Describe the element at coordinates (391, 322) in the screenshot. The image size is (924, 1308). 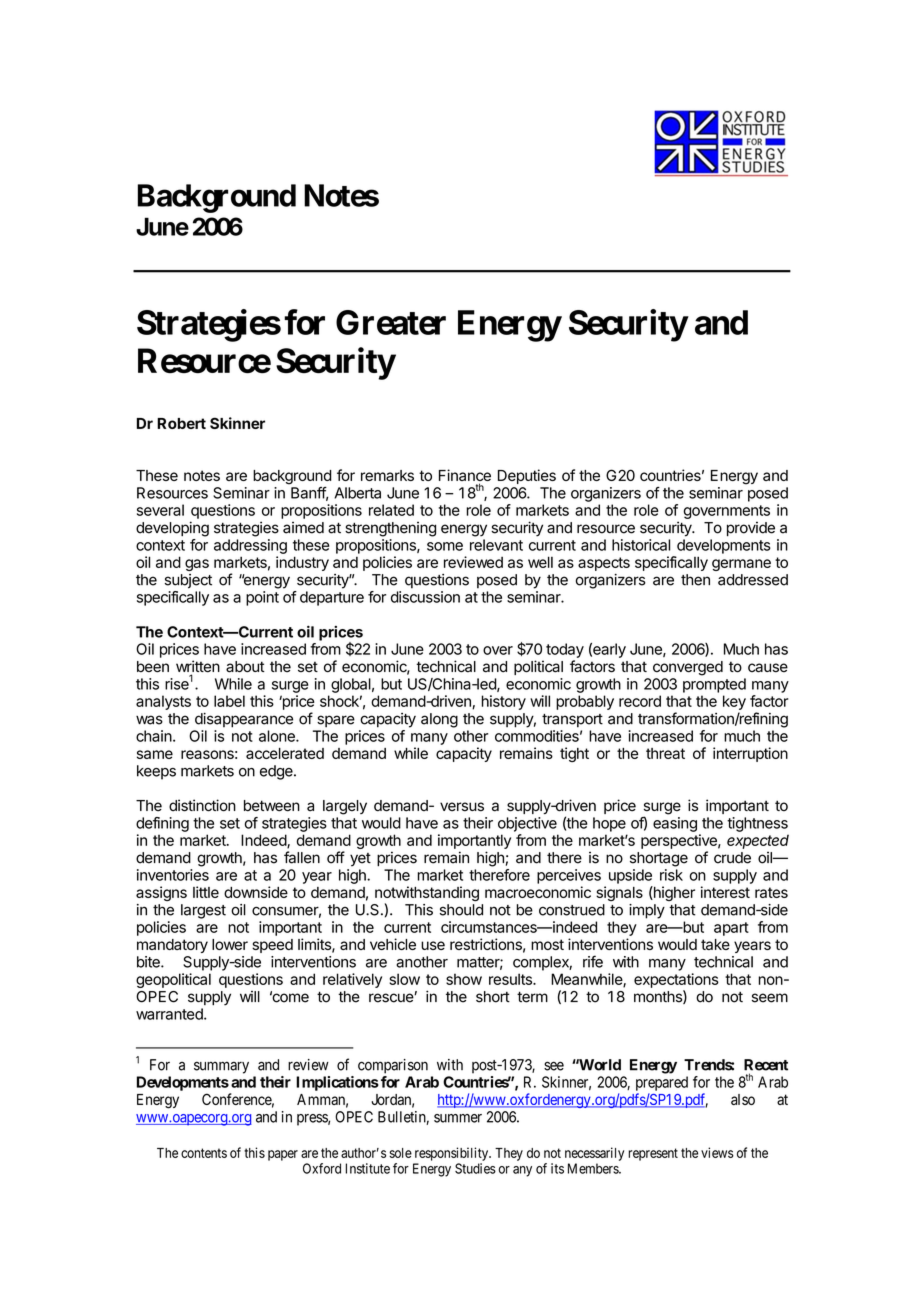
I see `Greater` at that location.
